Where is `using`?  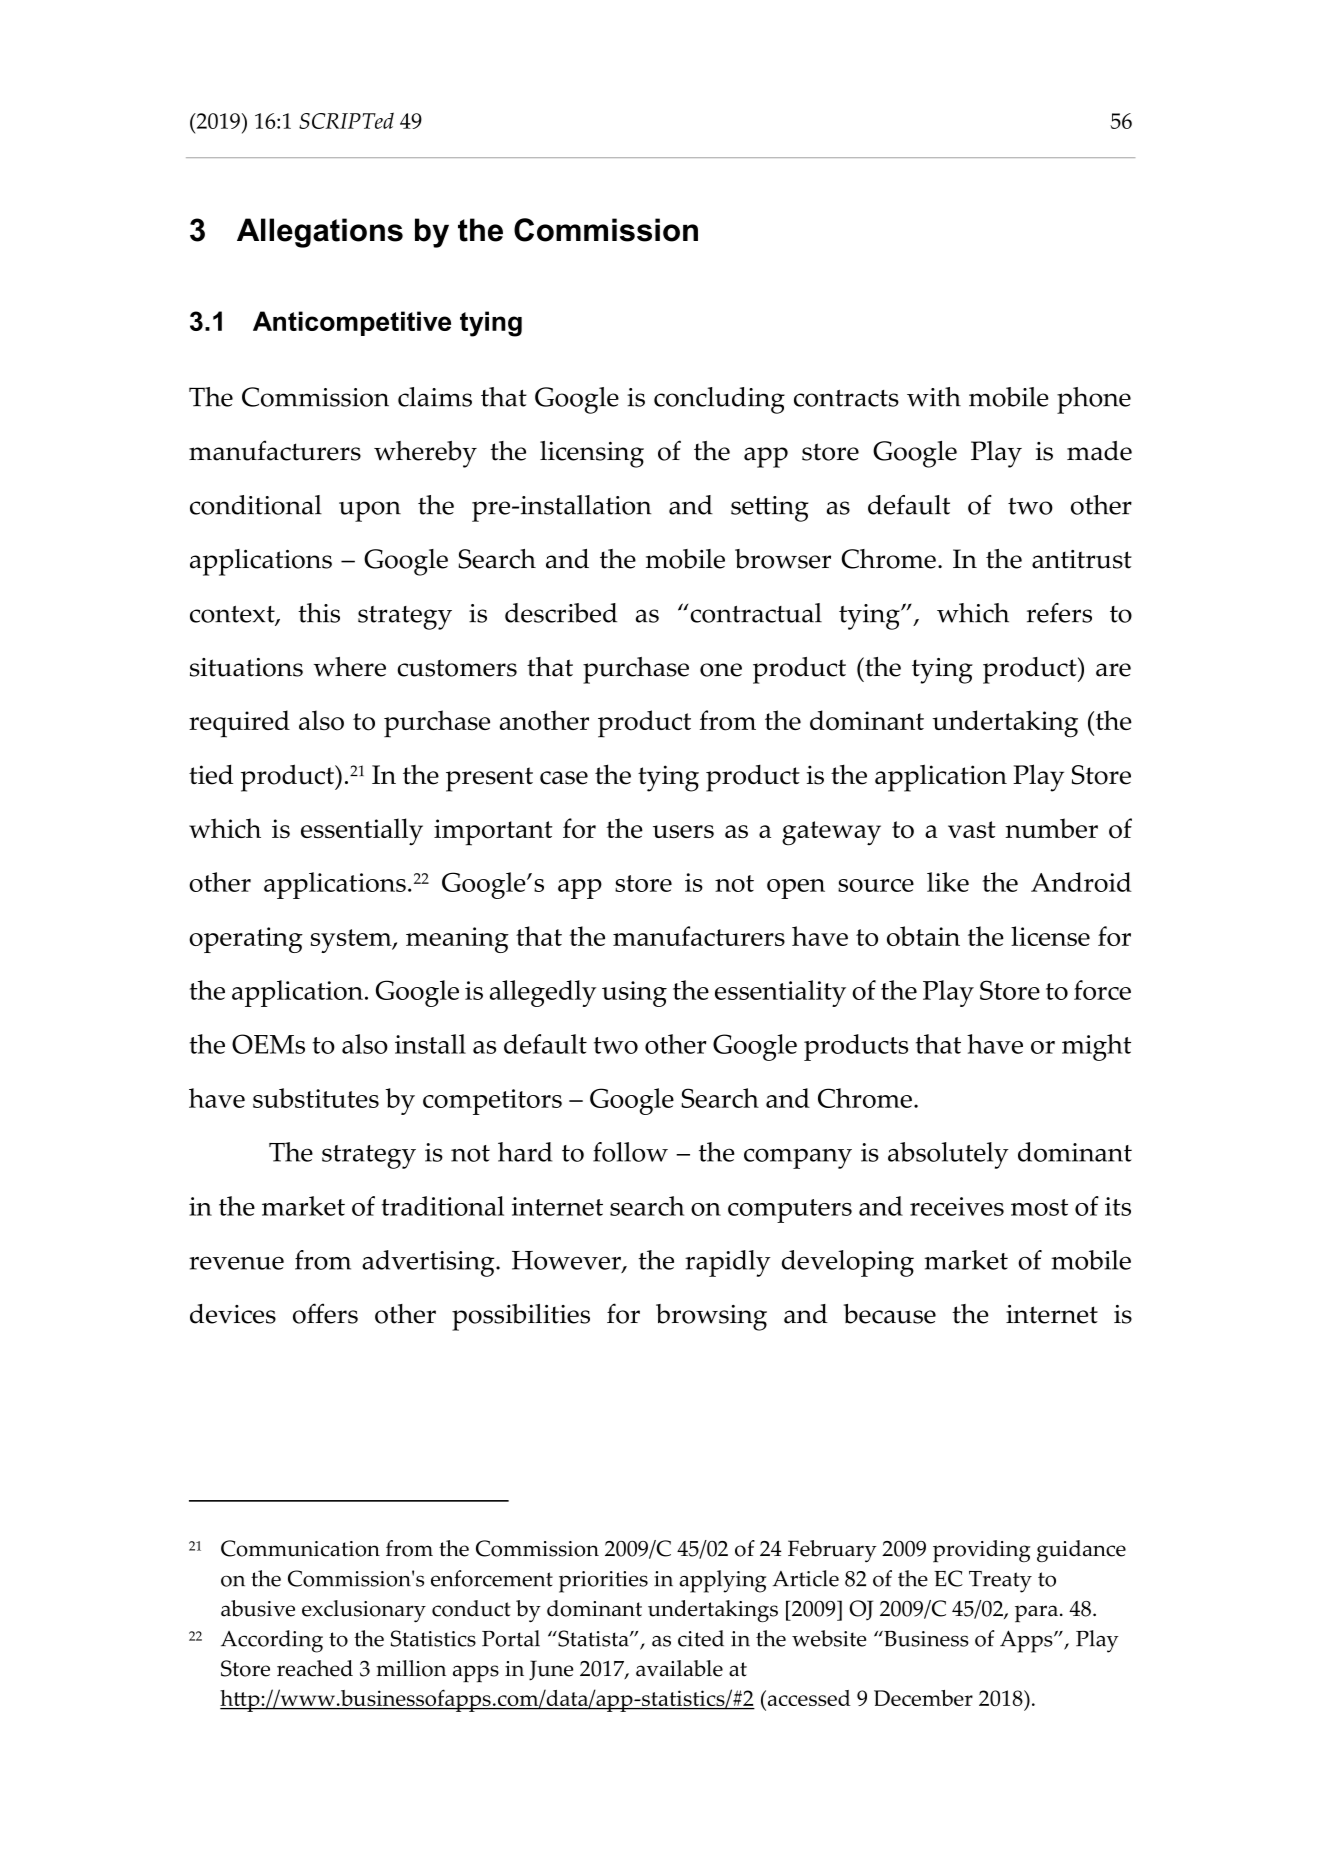
using is located at coordinates (634, 994).
